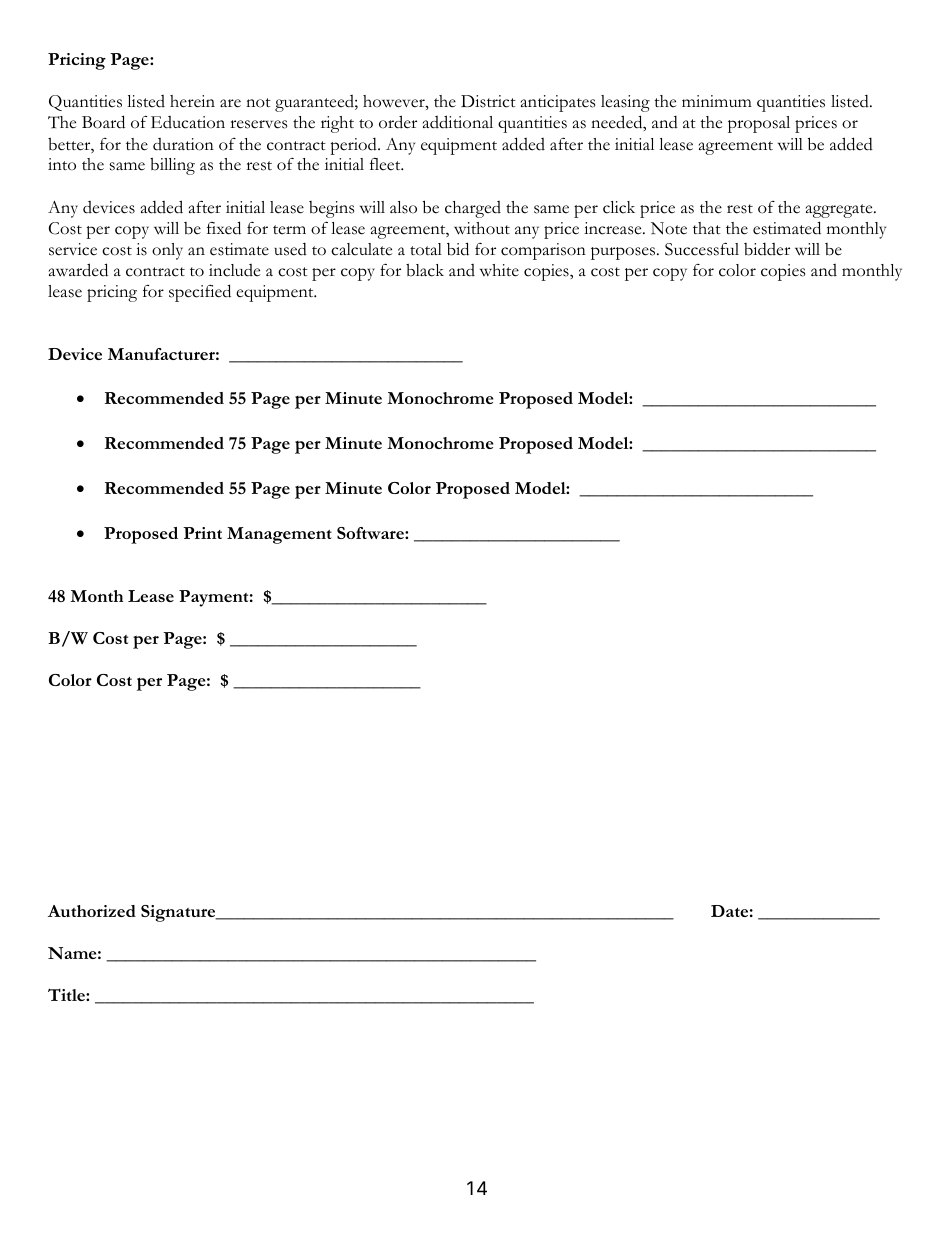  Describe the element at coordinates (458, 122) in the screenshot. I see `additional` at that location.
